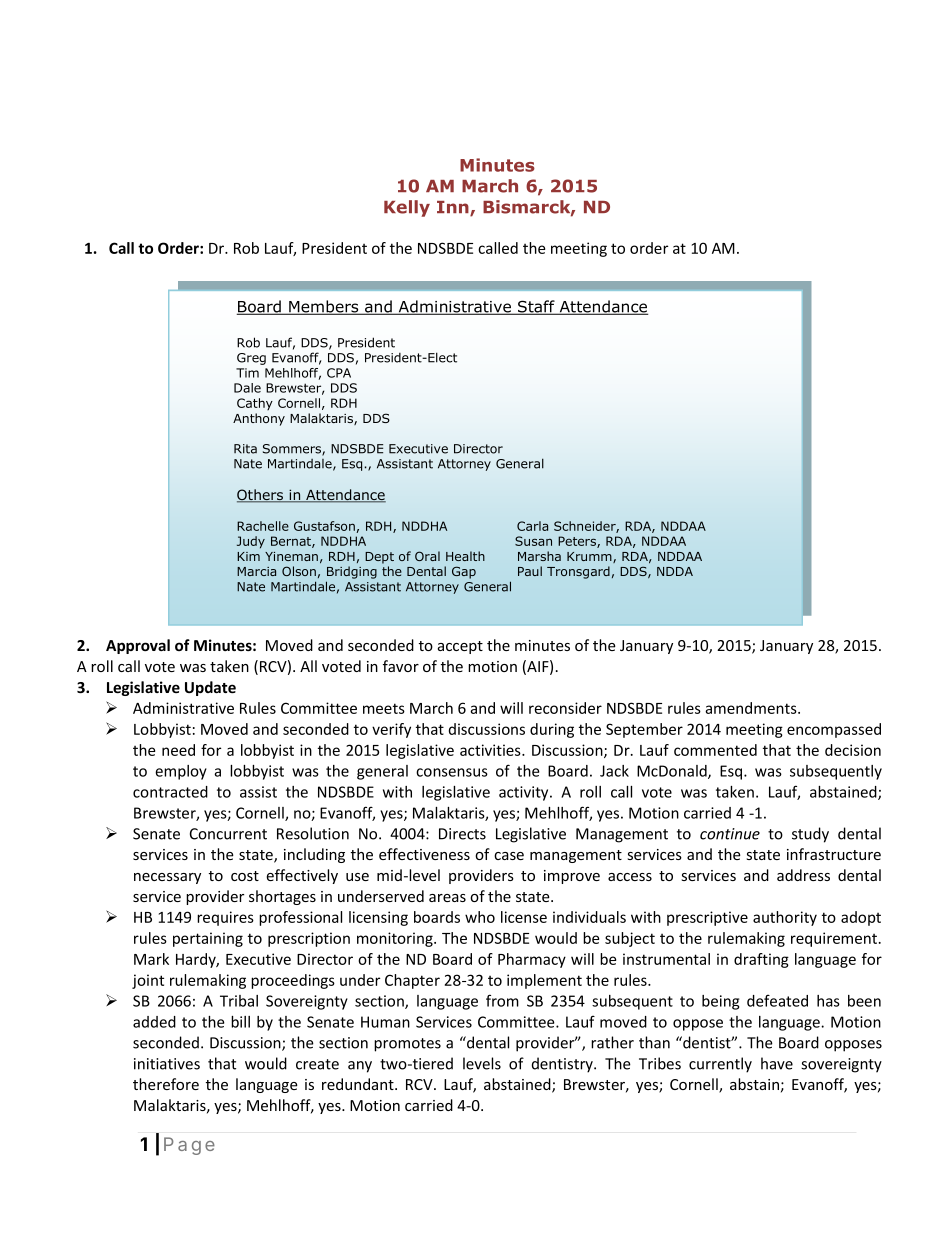 The image size is (952, 1233). What do you see at coordinates (532, 526) in the document?
I see `Carla` at bounding box center [532, 526].
